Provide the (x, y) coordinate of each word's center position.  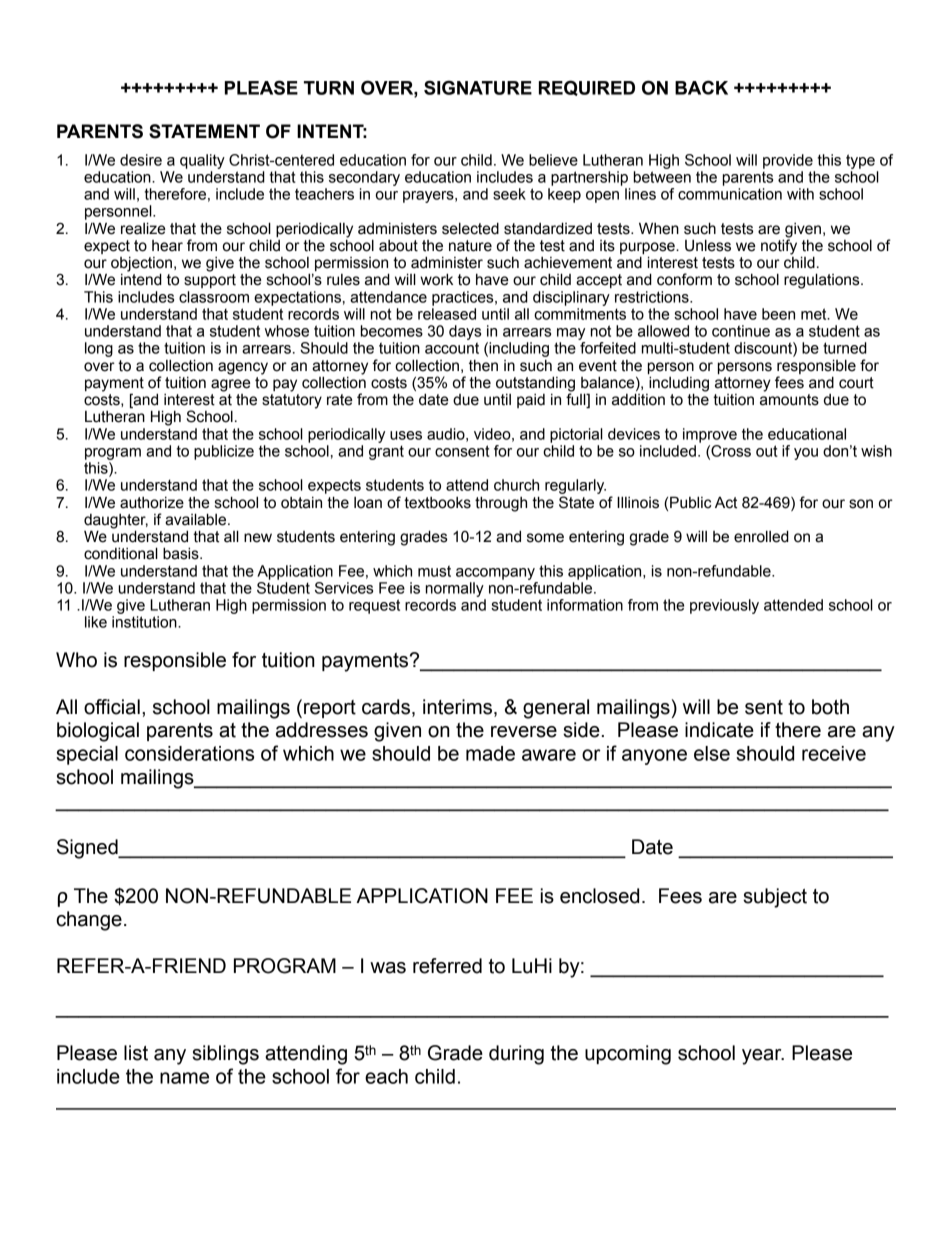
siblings (225, 1055)
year (763, 1057)
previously (724, 606)
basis (182, 553)
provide (788, 161)
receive (834, 753)
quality (202, 161)
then (483, 366)
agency (243, 368)
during (516, 1055)
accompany (495, 574)
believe (553, 160)
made (490, 753)
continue (741, 331)
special (87, 755)
